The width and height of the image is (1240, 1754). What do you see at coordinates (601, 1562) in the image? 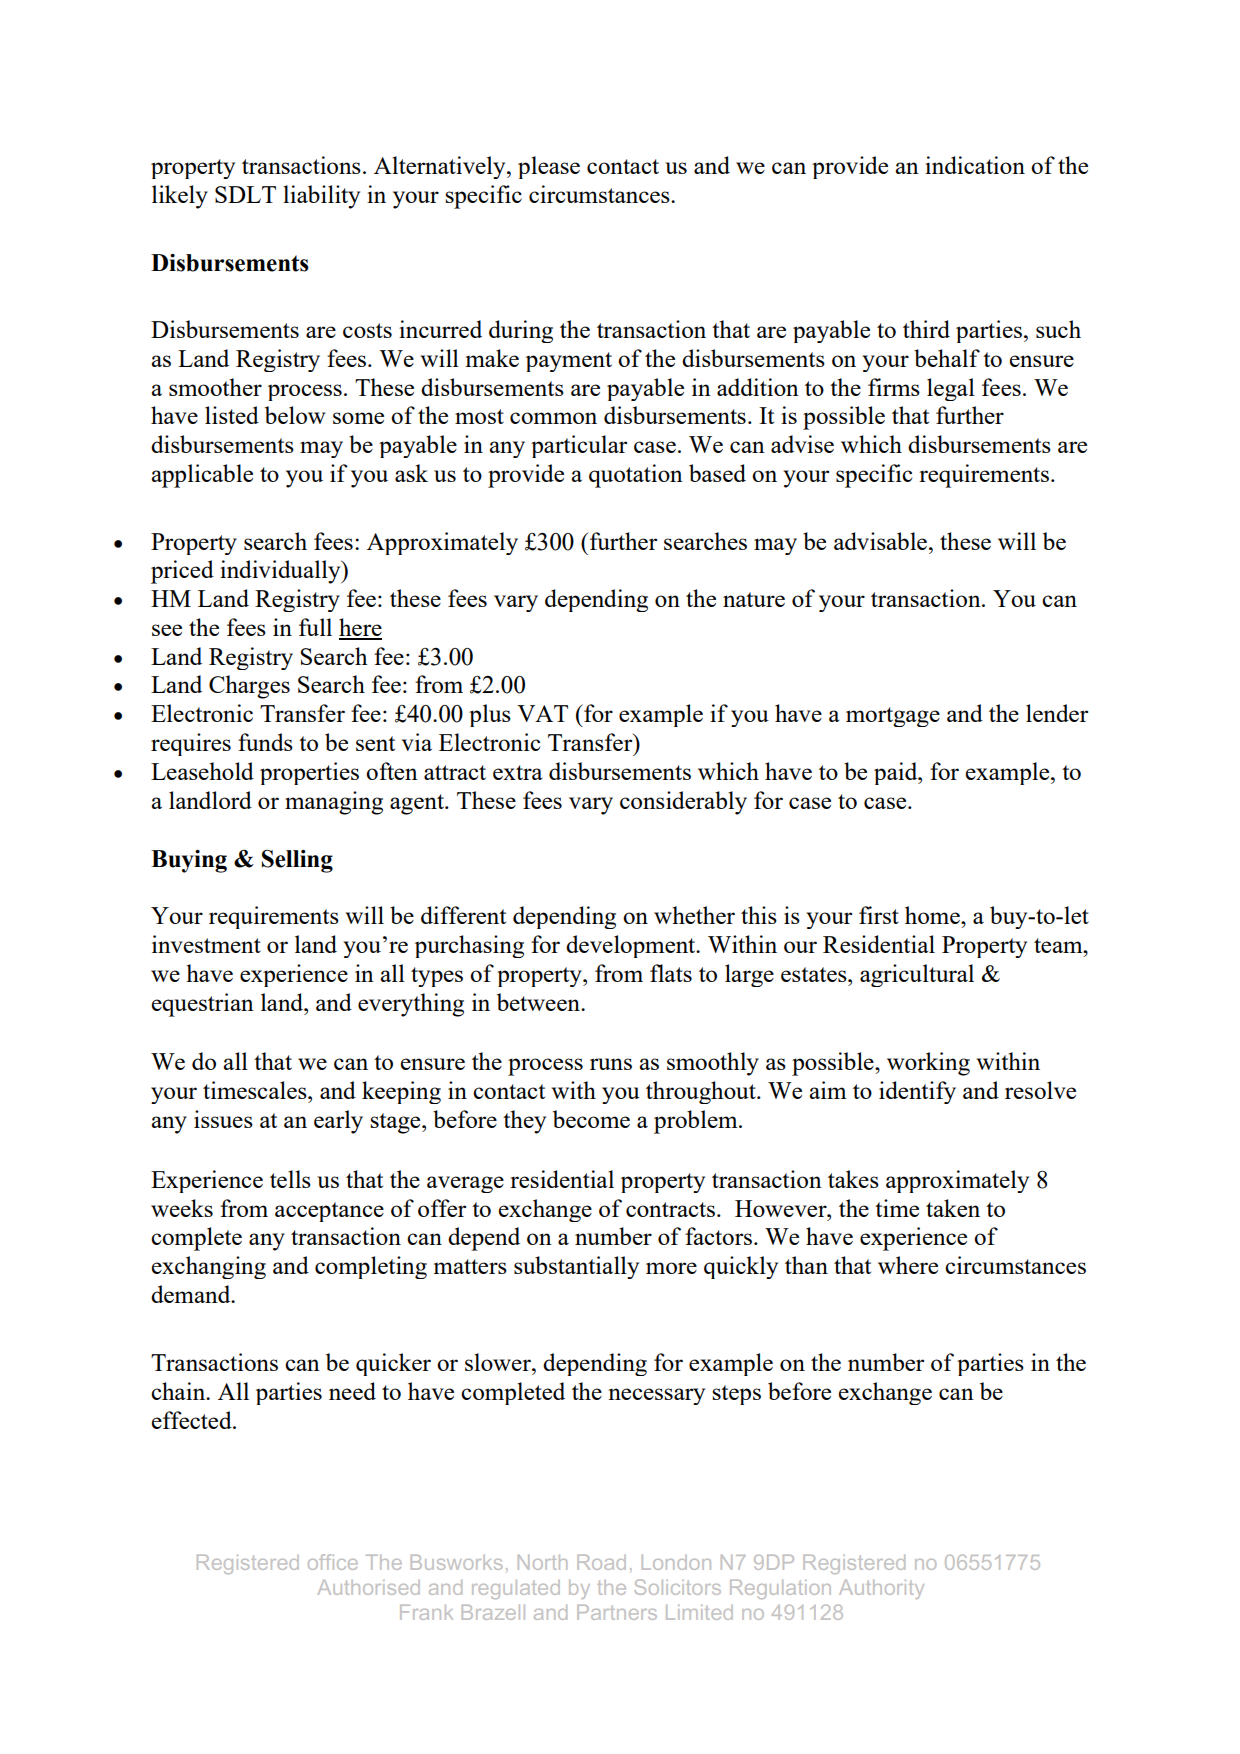
I see `Road` at bounding box center [601, 1562].
